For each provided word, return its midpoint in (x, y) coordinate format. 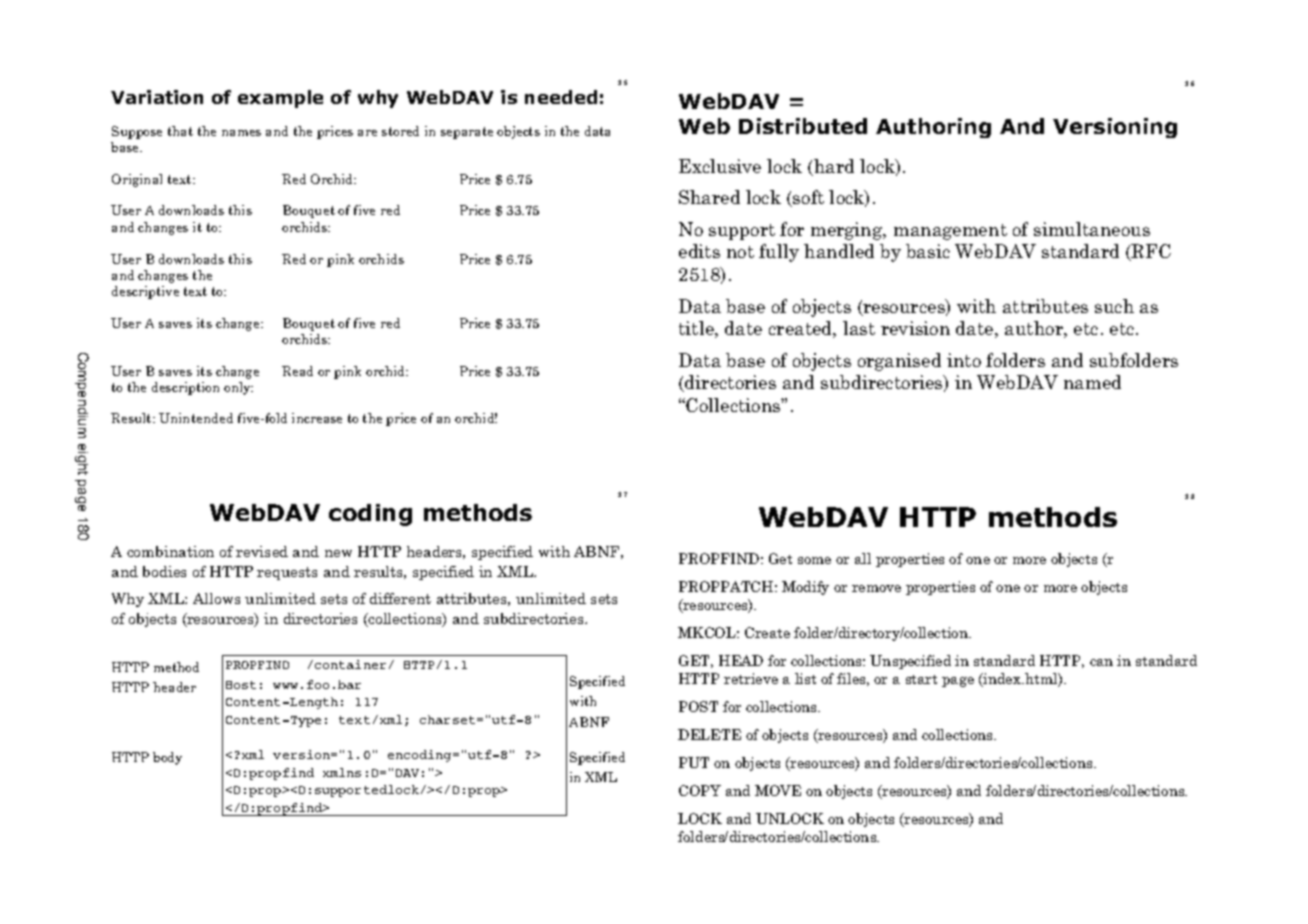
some (814, 560)
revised (262, 551)
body (167, 758)
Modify (805, 588)
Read (297, 371)
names (241, 133)
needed (561, 97)
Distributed (803, 126)
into (964, 360)
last (859, 328)
